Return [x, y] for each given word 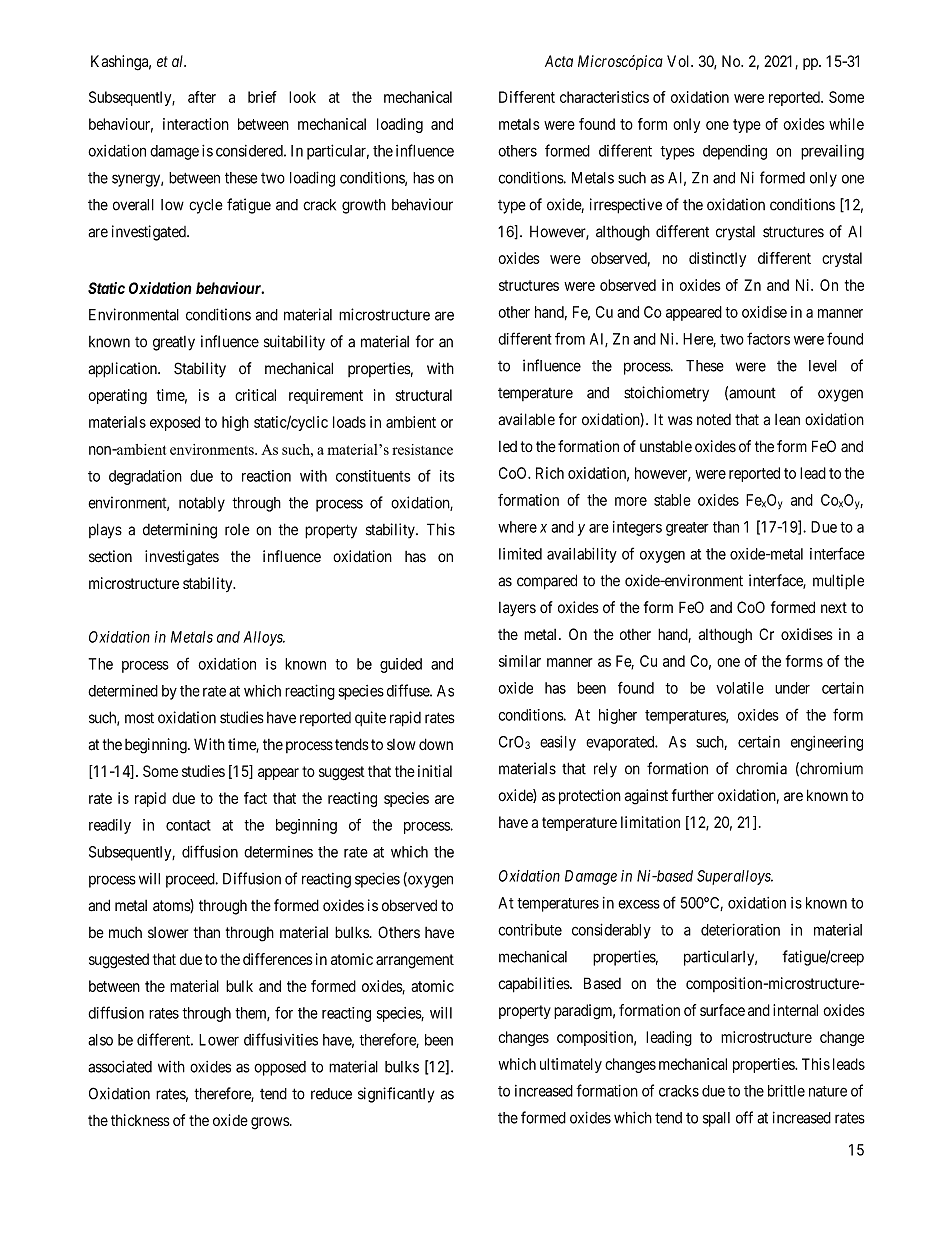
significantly [396, 1095]
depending [735, 152]
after [202, 97]
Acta [559, 61]
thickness [140, 1120]
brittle [786, 1091]
